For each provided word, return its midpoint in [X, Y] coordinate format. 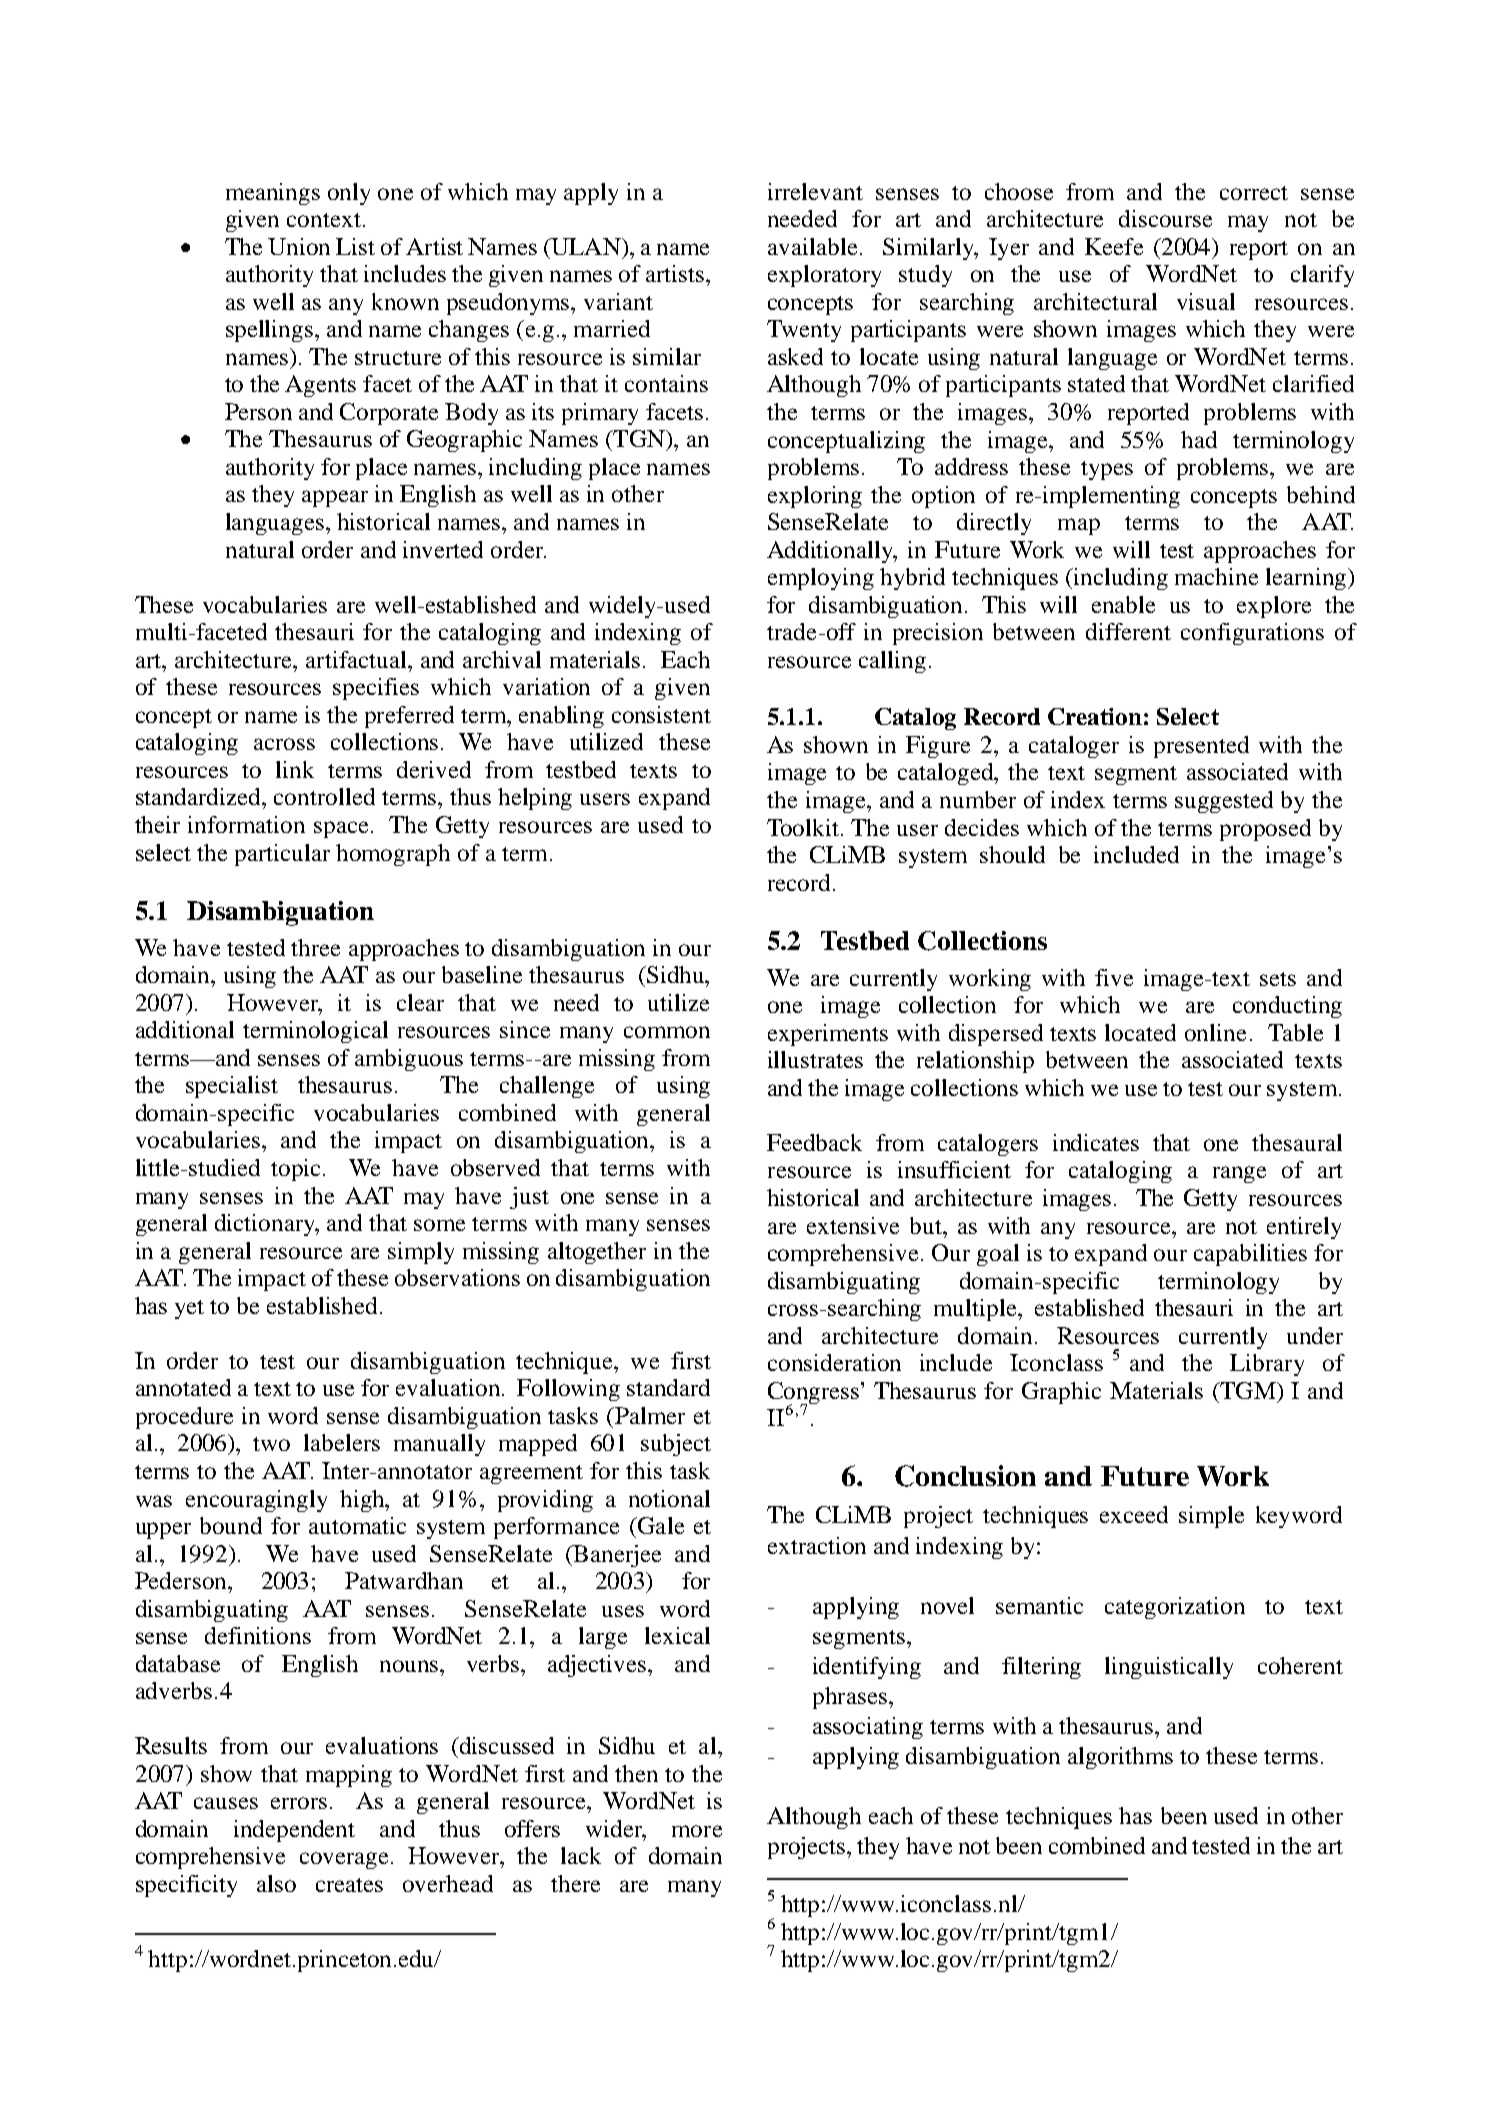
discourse [1165, 218]
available [812, 246]
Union [299, 246]
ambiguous [409, 1060]
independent [294, 1831]
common [667, 1032]
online [1215, 1032]
